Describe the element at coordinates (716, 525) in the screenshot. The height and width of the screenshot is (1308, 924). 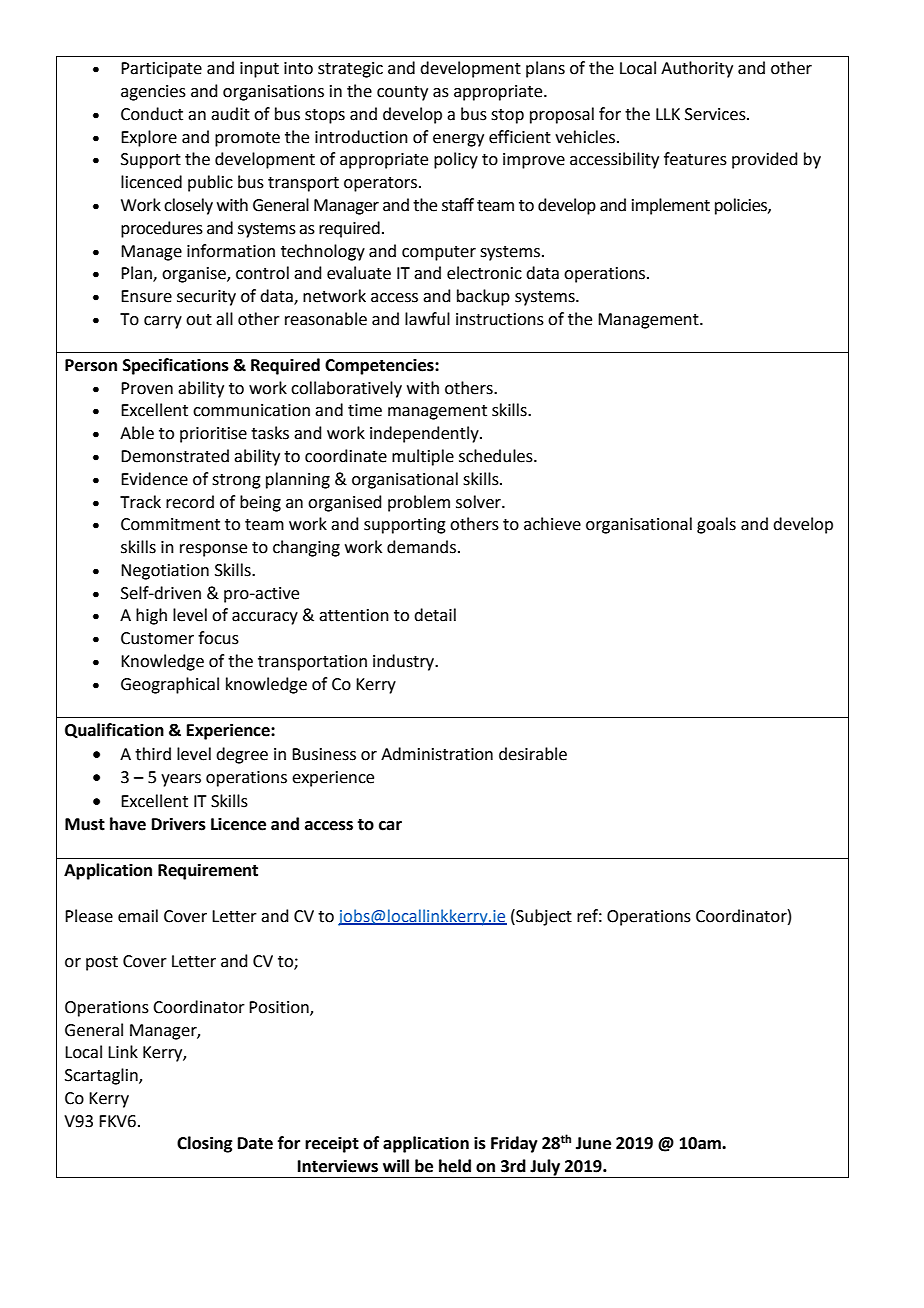
I see `goals` at that location.
